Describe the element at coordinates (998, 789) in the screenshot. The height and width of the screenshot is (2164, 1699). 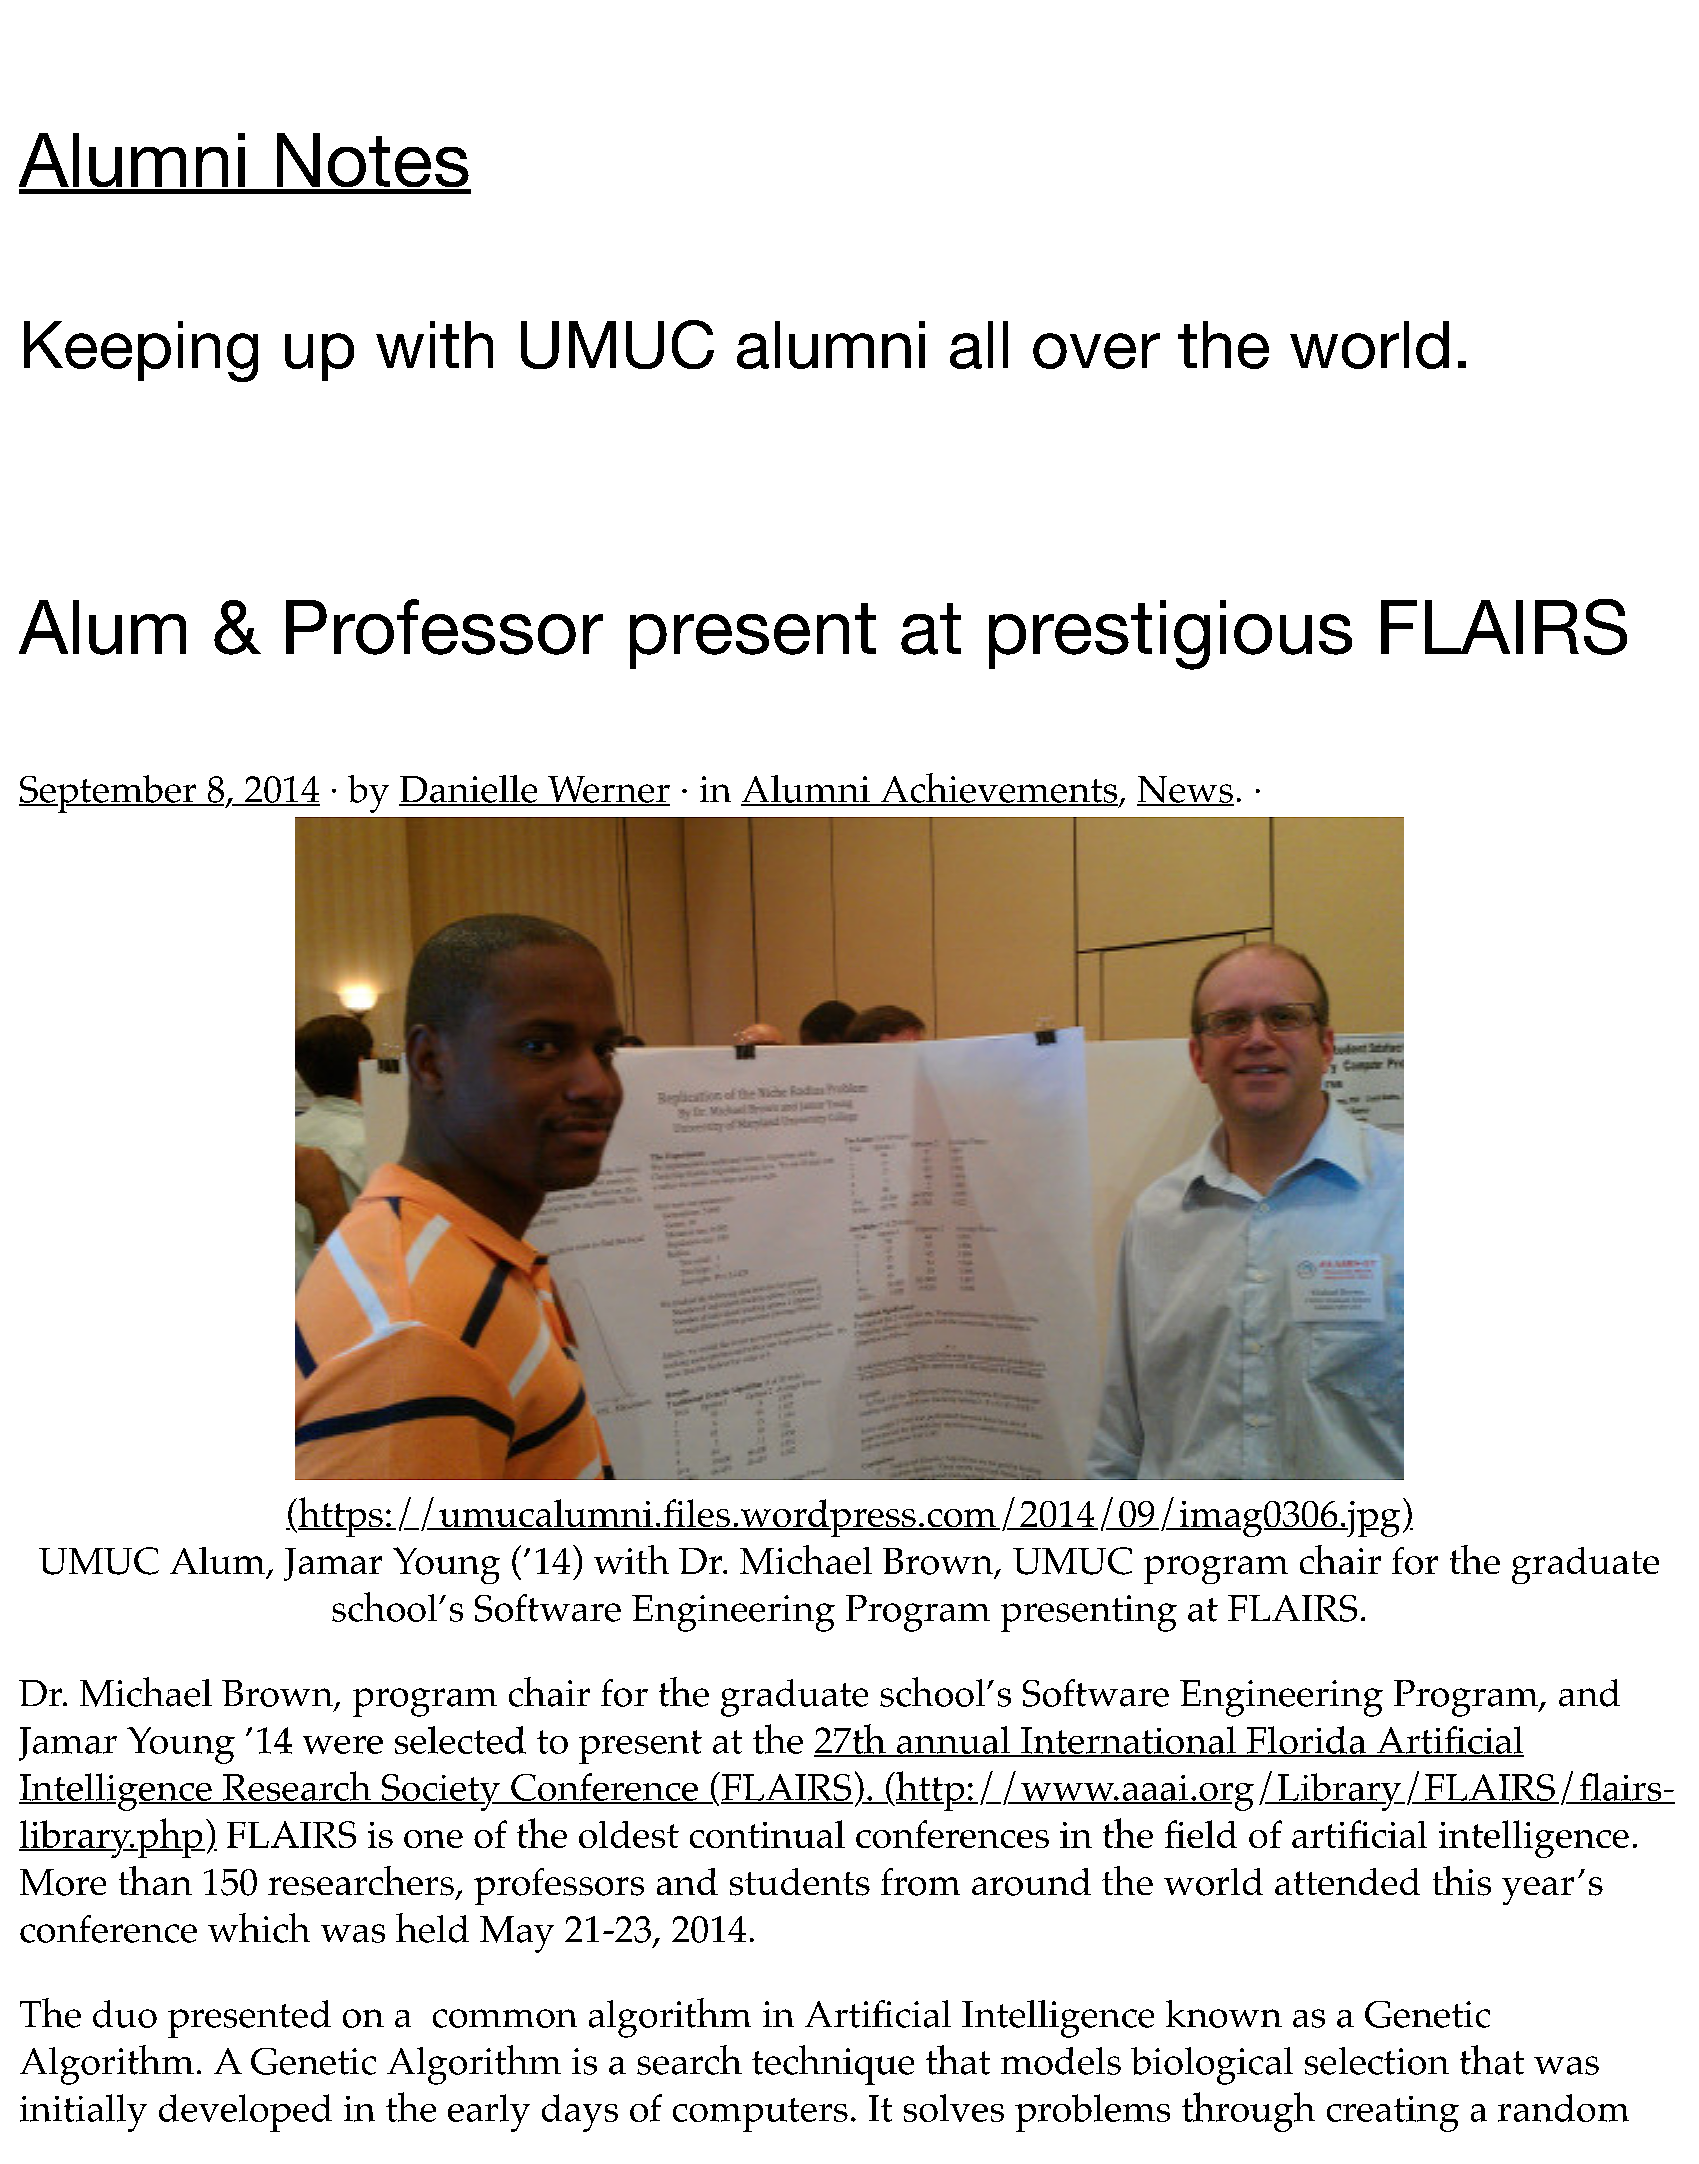
I see `Achievements` at that location.
